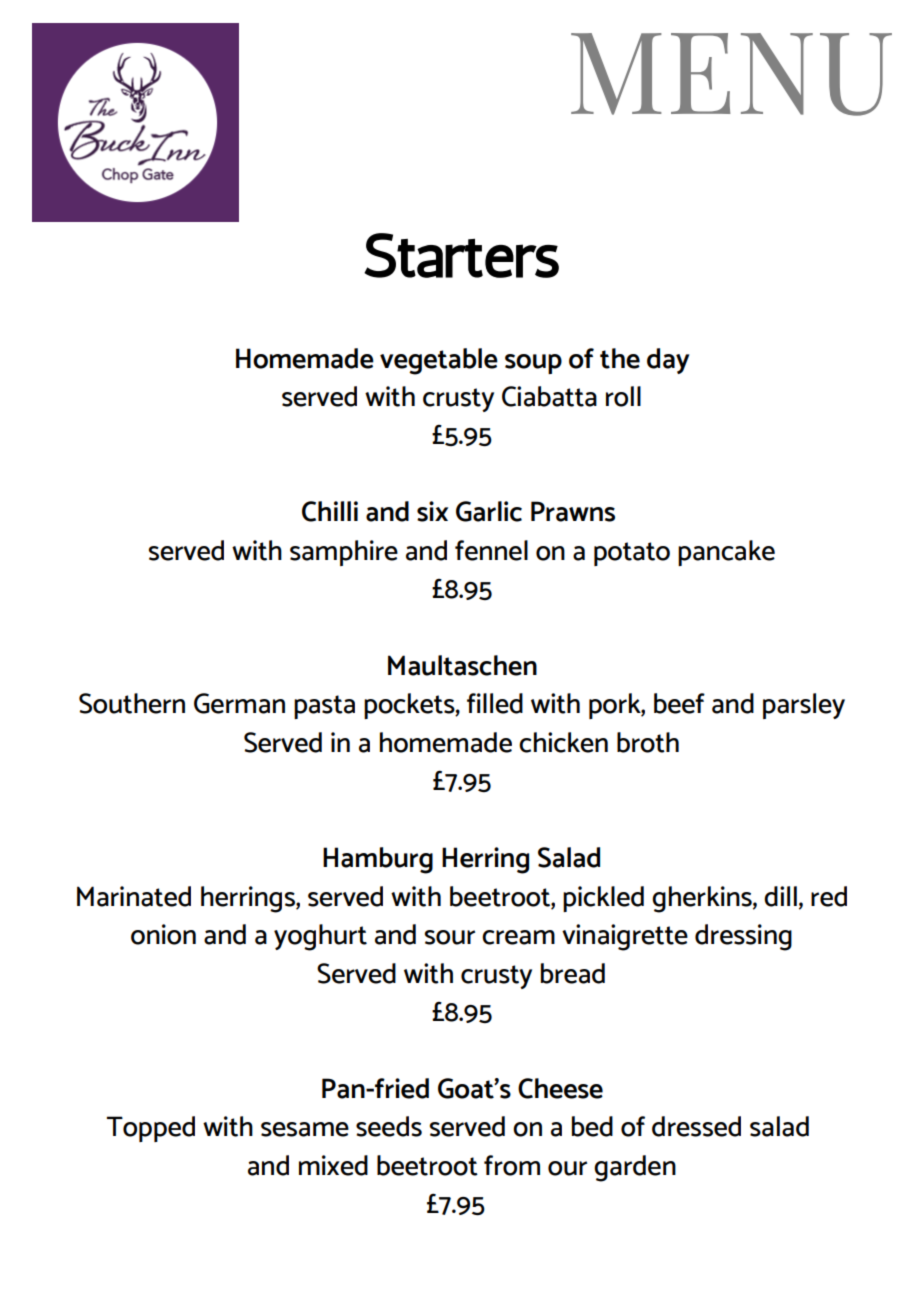 Image resolution: width=924 pixels, height=1309 pixels. What do you see at coordinates (648, 742) in the page?
I see `broth` at bounding box center [648, 742].
